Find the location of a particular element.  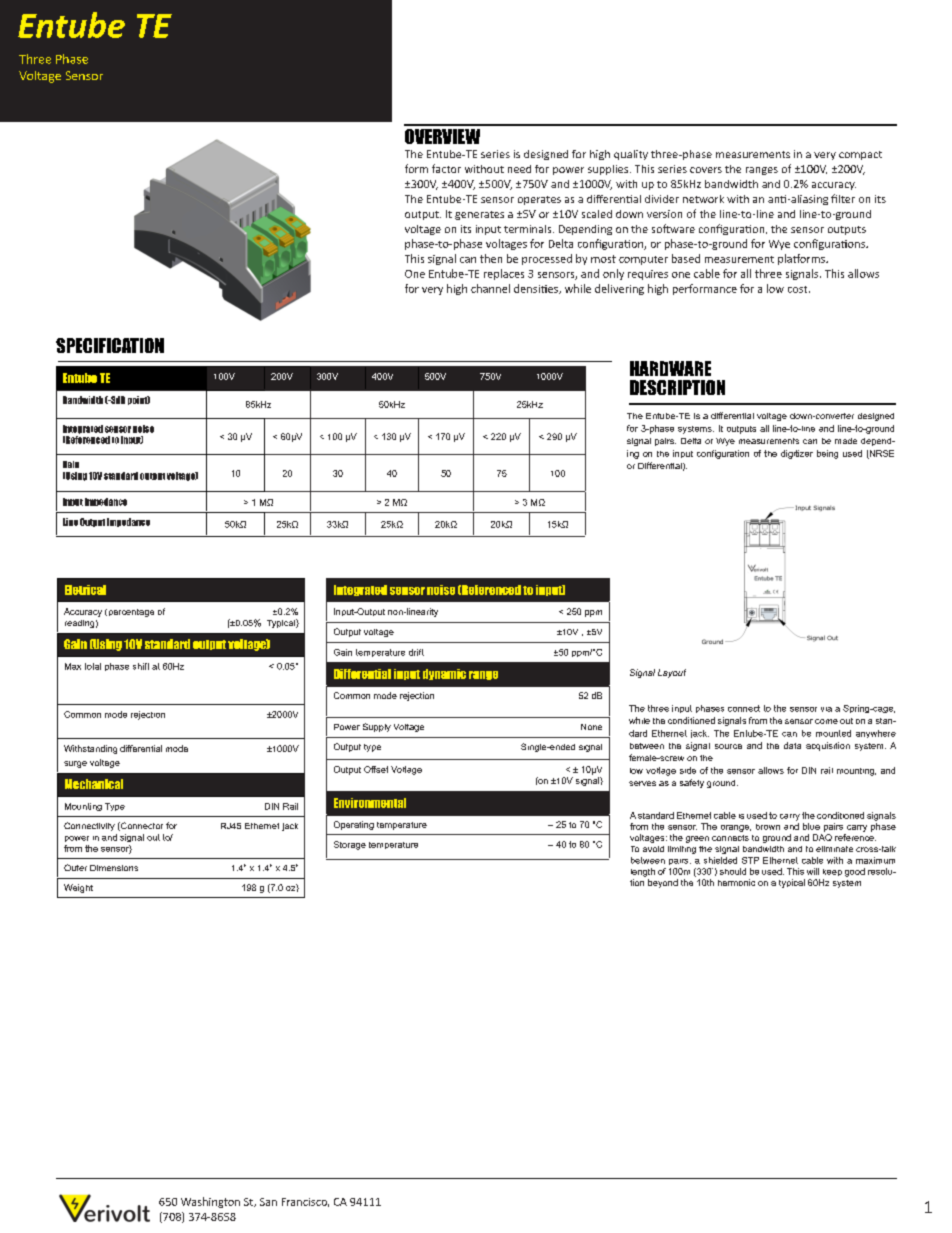

shift is located at coordinates (141, 666).
